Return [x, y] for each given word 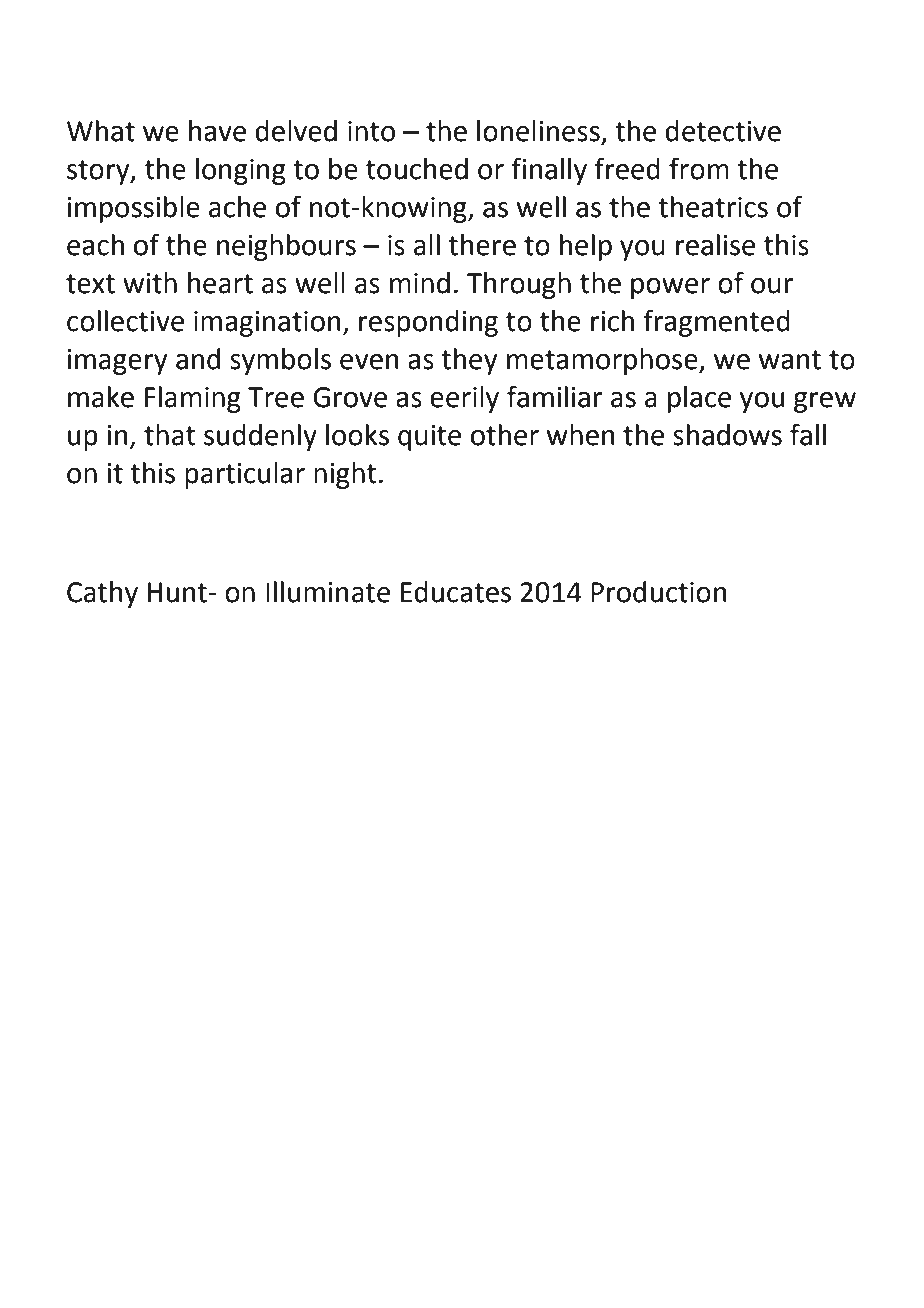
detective [723, 131]
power [670, 288]
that [170, 435]
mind [420, 283]
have [217, 131]
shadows [727, 435]
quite [429, 438]
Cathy [102, 594]
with [150, 283]
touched [417, 169]
